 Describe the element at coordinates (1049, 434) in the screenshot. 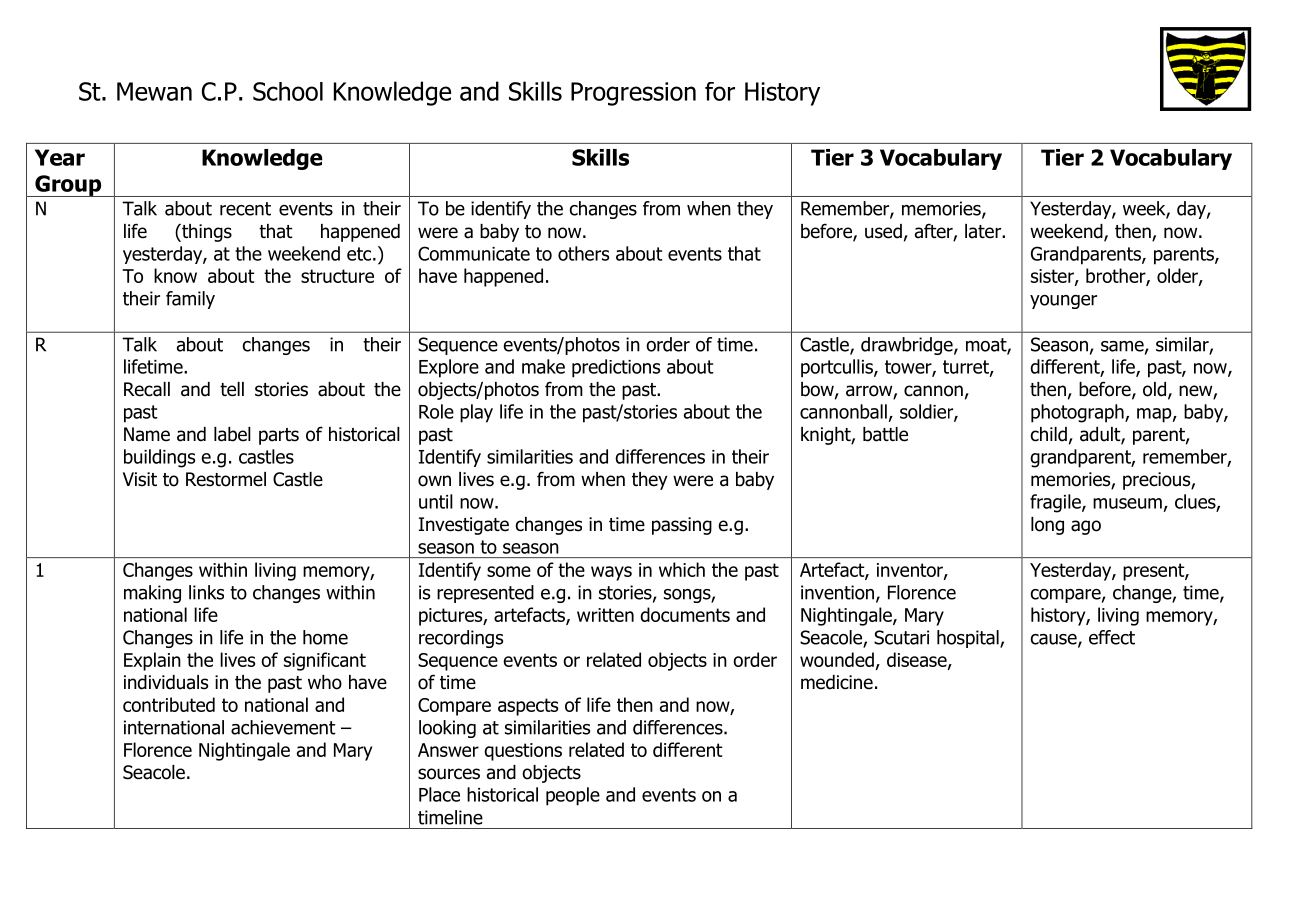

I see `child` at that location.
